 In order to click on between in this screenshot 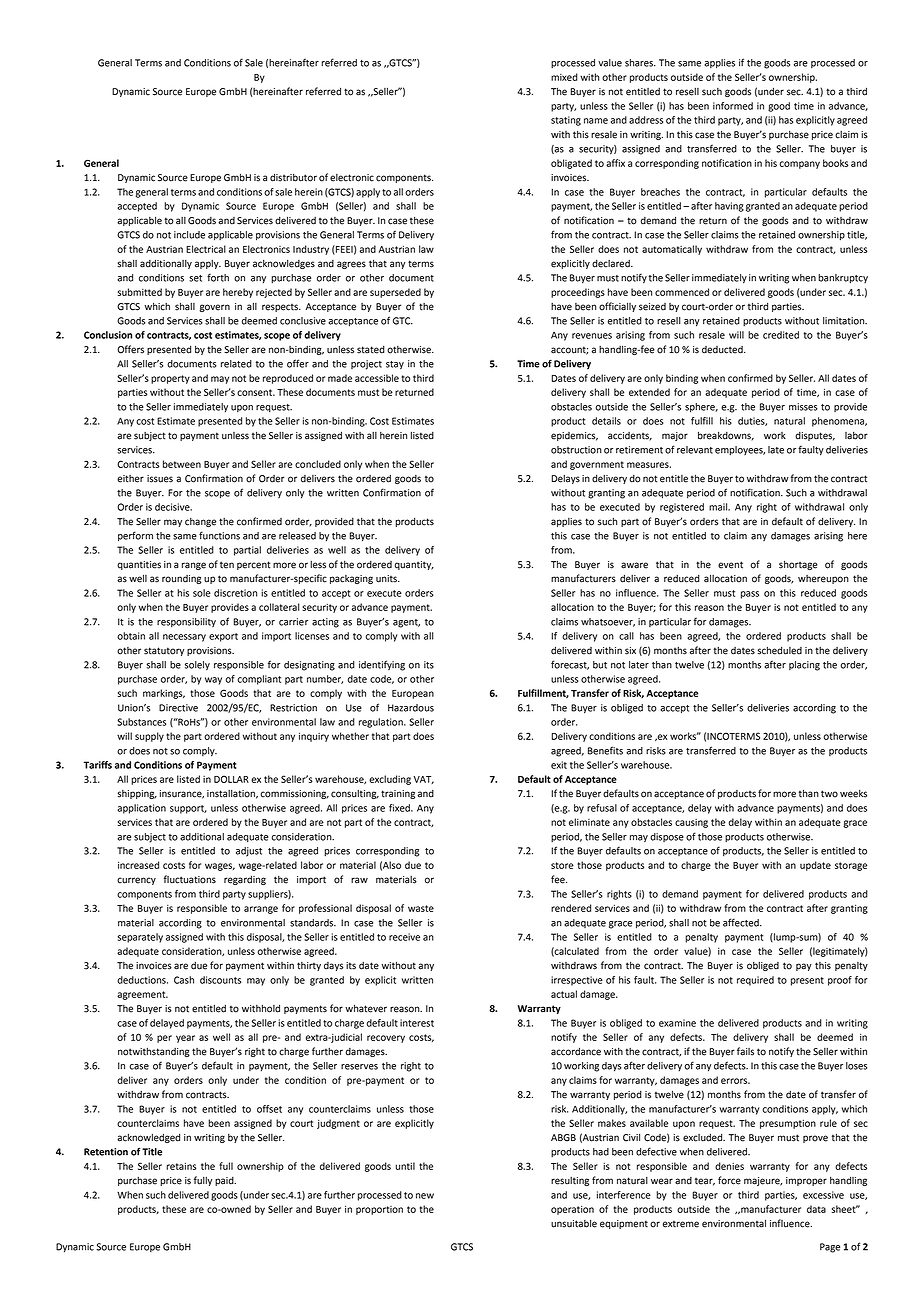, I will do `click(182, 464)`.
